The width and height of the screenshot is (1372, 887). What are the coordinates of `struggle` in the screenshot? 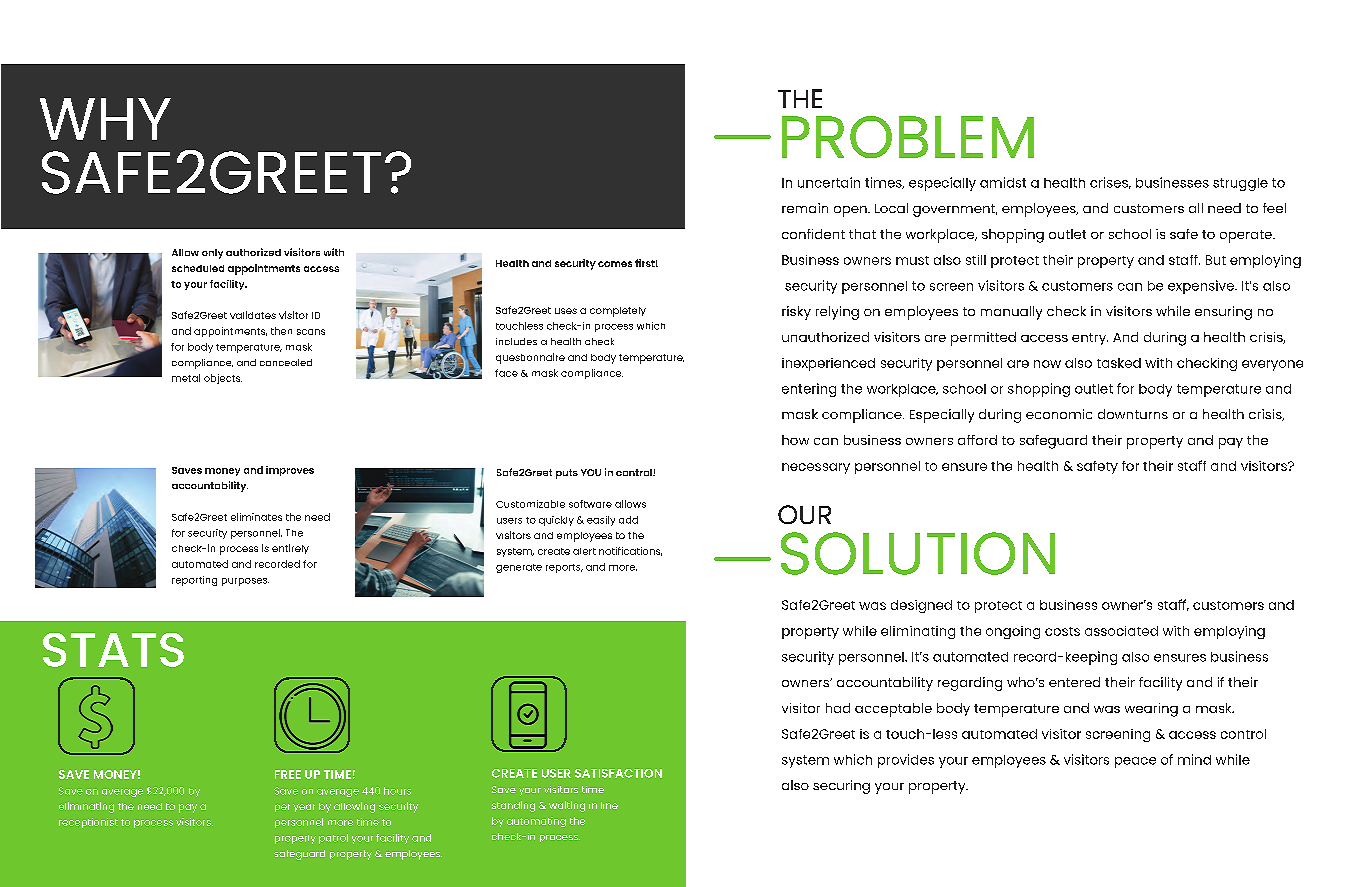 It's located at (1240, 184).
